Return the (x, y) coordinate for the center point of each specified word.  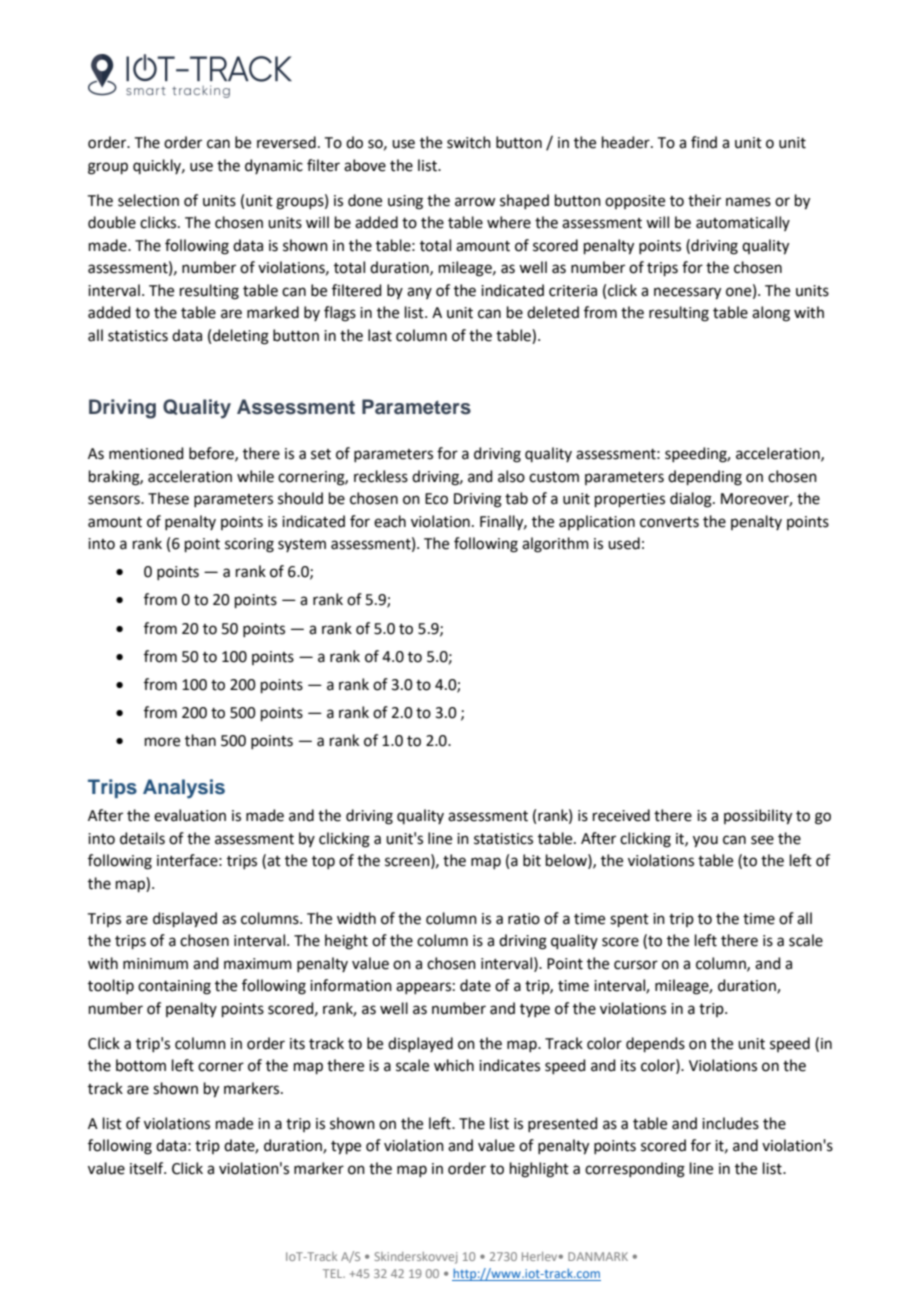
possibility (758, 817)
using (405, 202)
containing (174, 987)
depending (705, 478)
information (351, 985)
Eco (436, 499)
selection (148, 200)
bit (532, 860)
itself (148, 1168)
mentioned (146, 453)
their (704, 200)
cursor (636, 965)
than (200, 740)
